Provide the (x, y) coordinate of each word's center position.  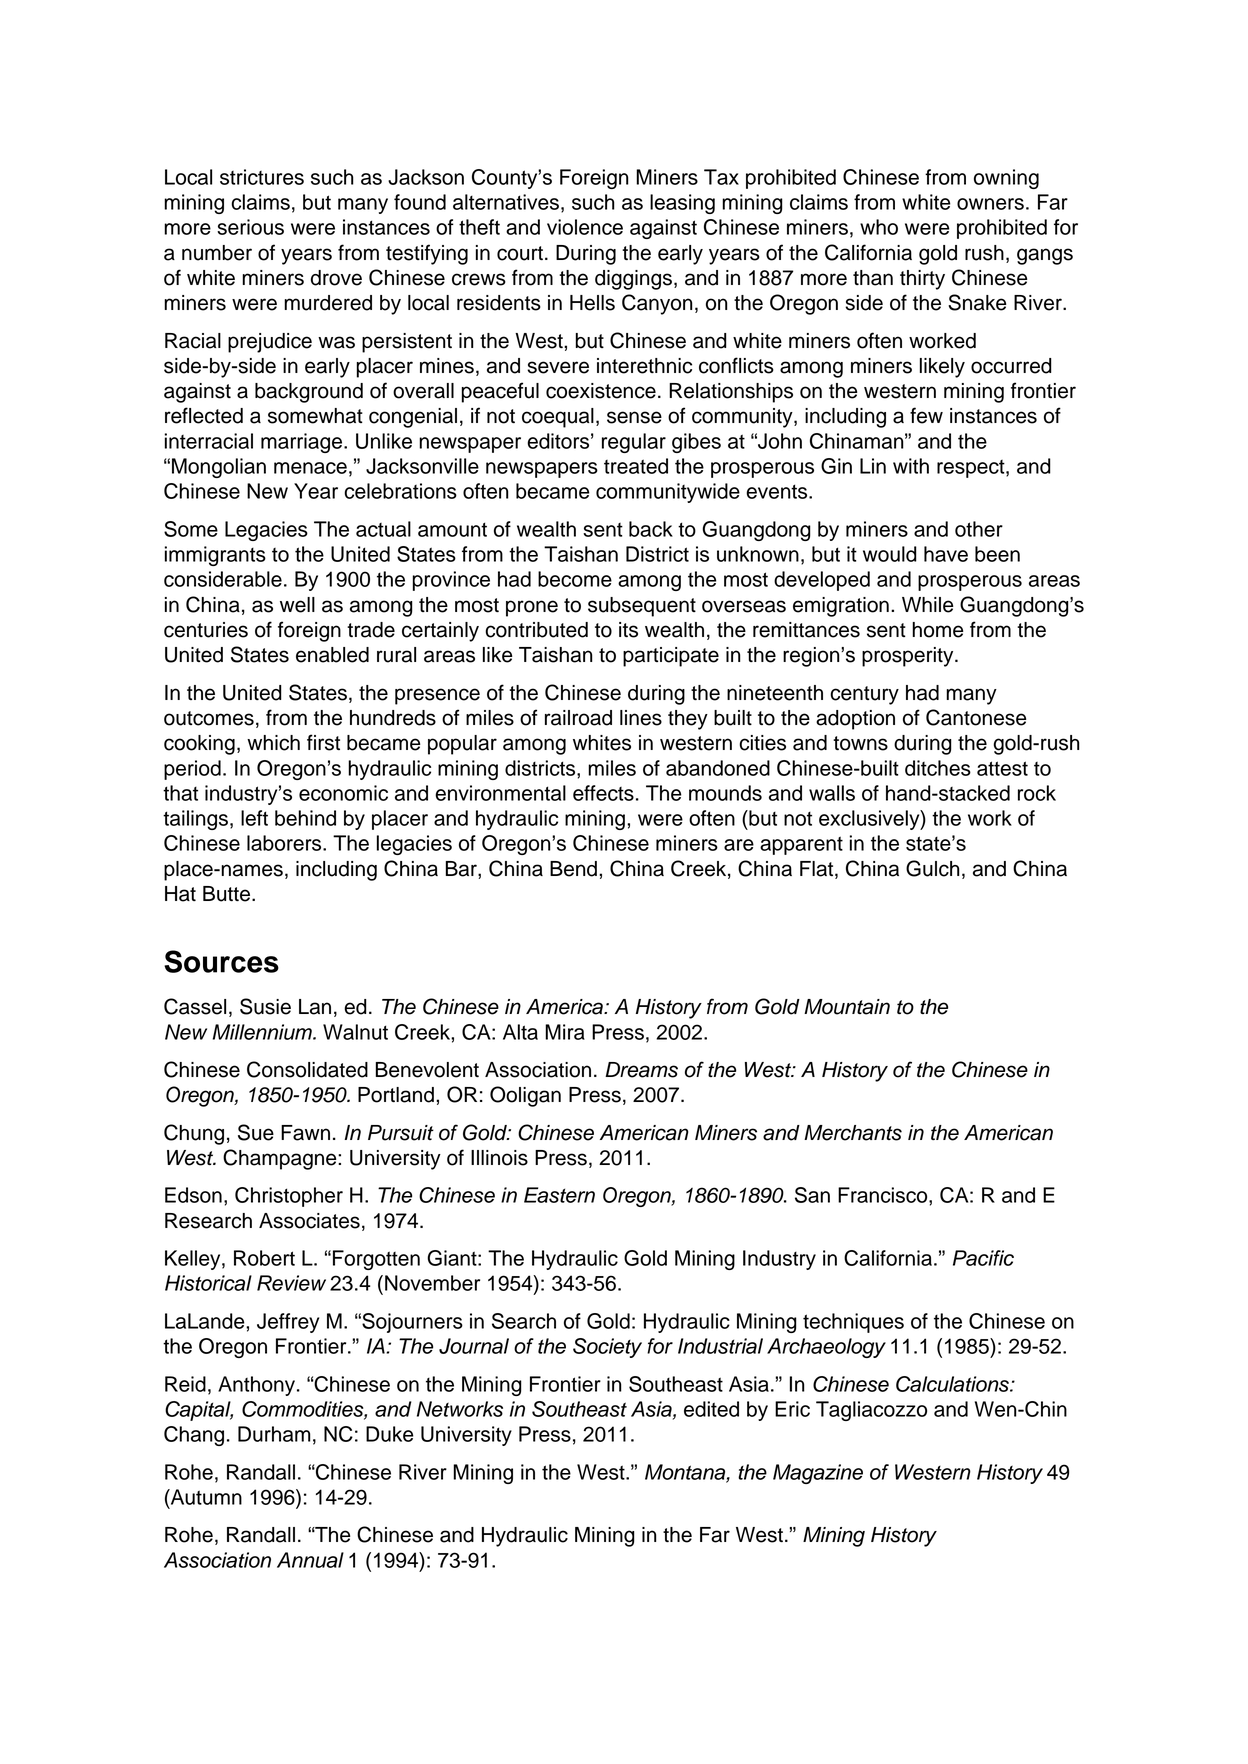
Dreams (641, 1070)
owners (990, 204)
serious (250, 227)
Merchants (853, 1133)
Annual (310, 1560)
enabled (332, 655)
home (938, 630)
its (628, 630)
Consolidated (307, 1069)
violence (585, 227)
